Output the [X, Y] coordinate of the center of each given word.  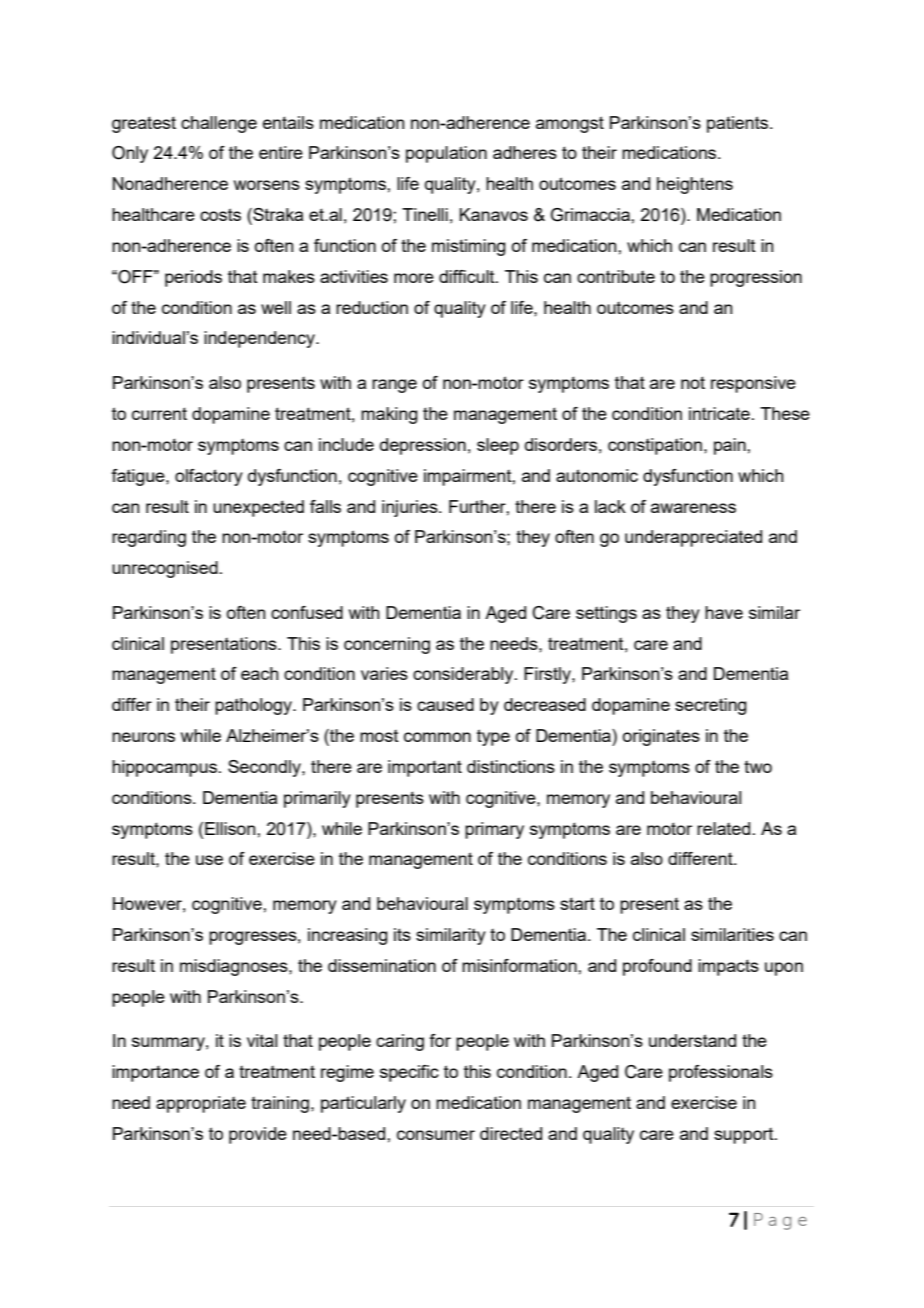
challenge [219, 124]
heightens [695, 185]
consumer [436, 1135]
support [745, 1136]
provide [258, 1135]
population [446, 154]
